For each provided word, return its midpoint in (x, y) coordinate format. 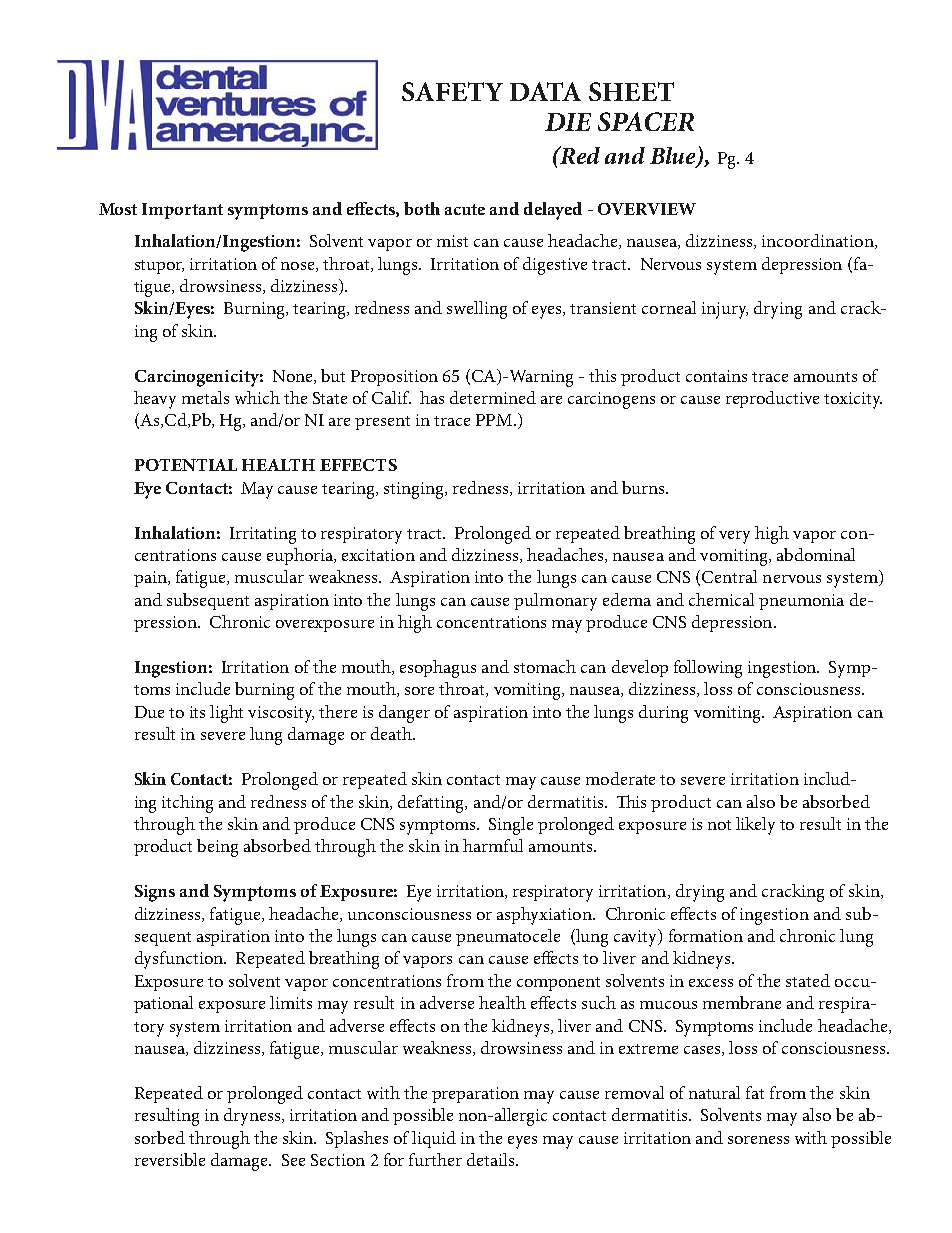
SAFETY (452, 91)
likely (755, 826)
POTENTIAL (186, 465)
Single (511, 826)
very (734, 537)
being (217, 848)
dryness (253, 1117)
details (492, 1159)
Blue (674, 157)
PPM (495, 420)
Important (182, 211)
